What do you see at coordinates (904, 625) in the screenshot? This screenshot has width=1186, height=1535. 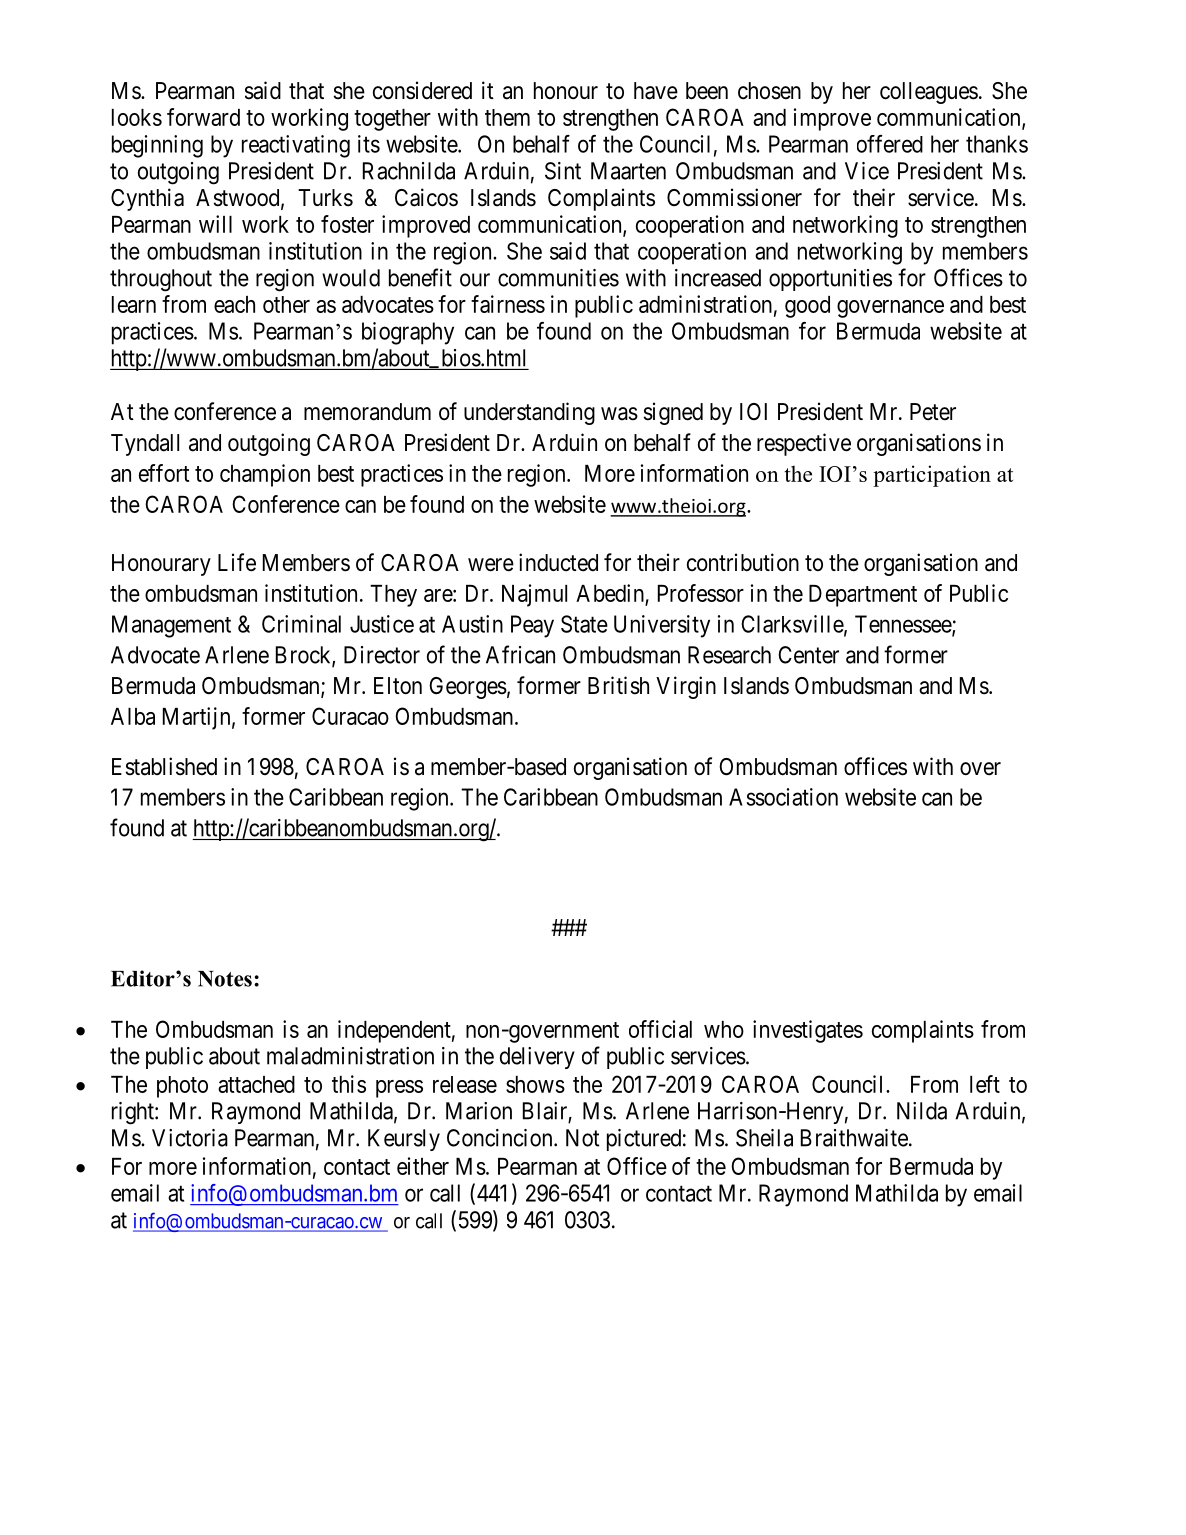 I see `Tennessee` at bounding box center [904, 625].
